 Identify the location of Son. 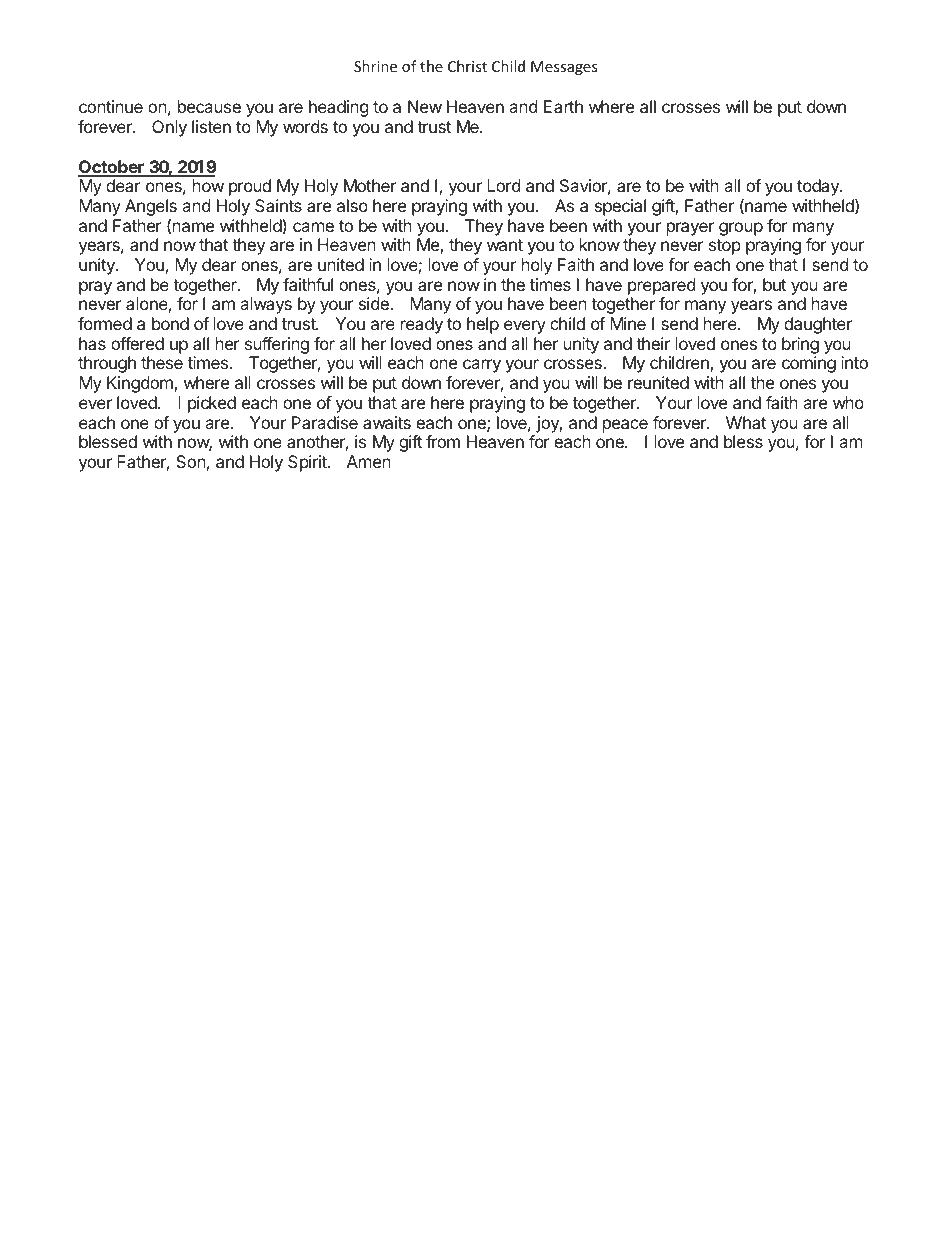
(191, 461).
